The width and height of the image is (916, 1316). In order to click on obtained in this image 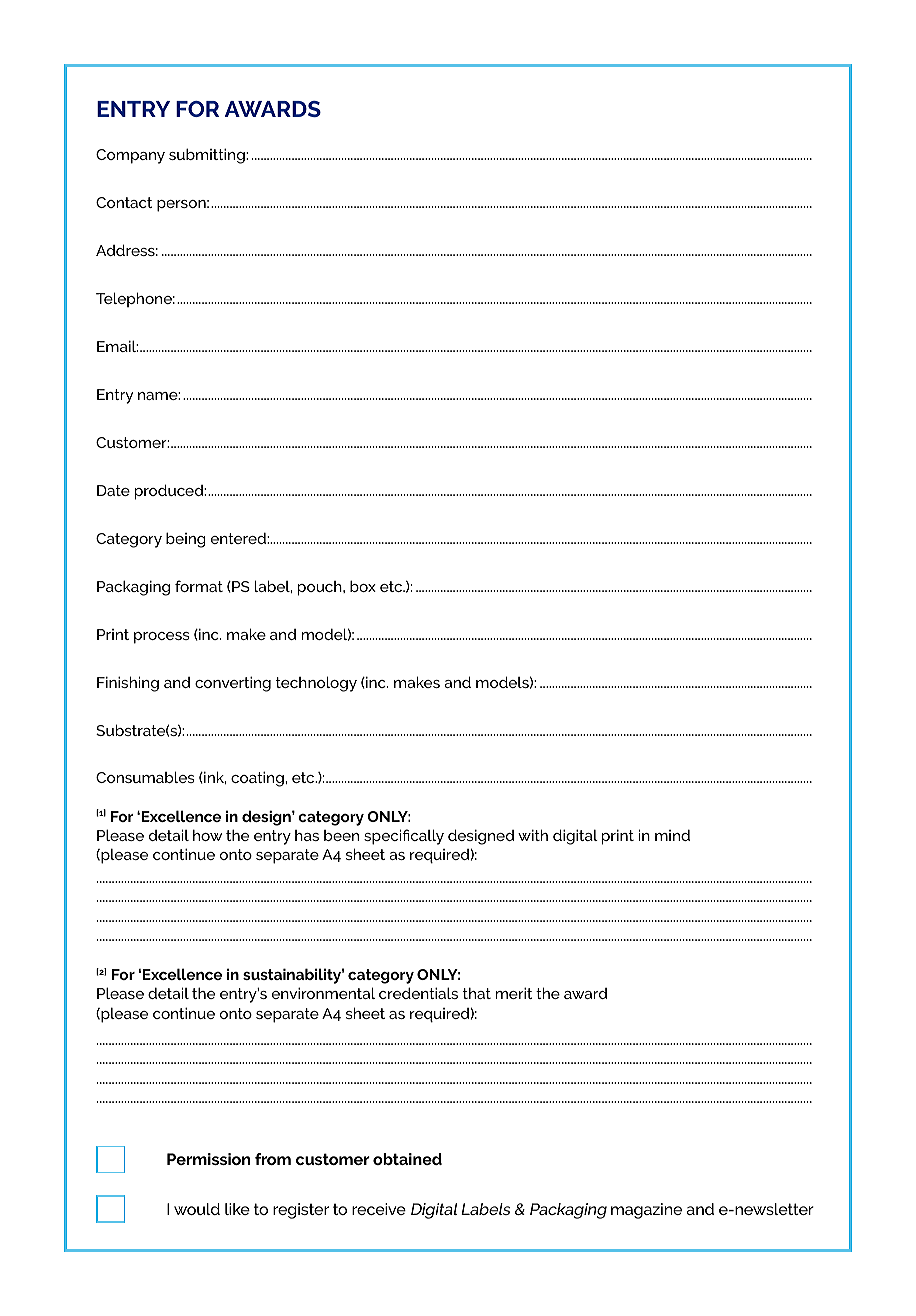, I will do `click(407, 1159)`.
